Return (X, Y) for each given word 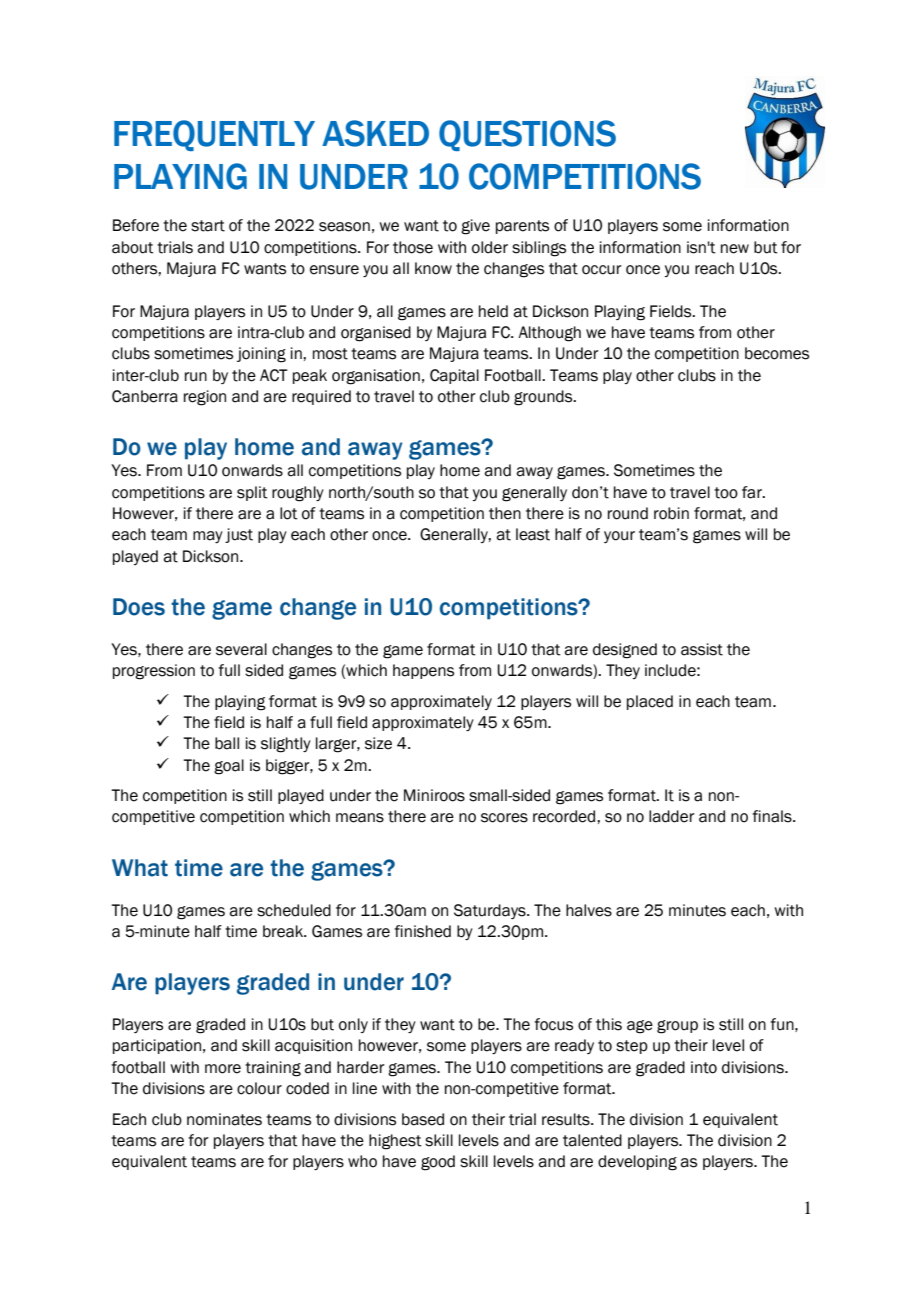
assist (702, 649)
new (735, 249)
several (241, 649)
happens (423, 671)
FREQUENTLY (214, 135)
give (475, 227)
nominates (224, 1119)
